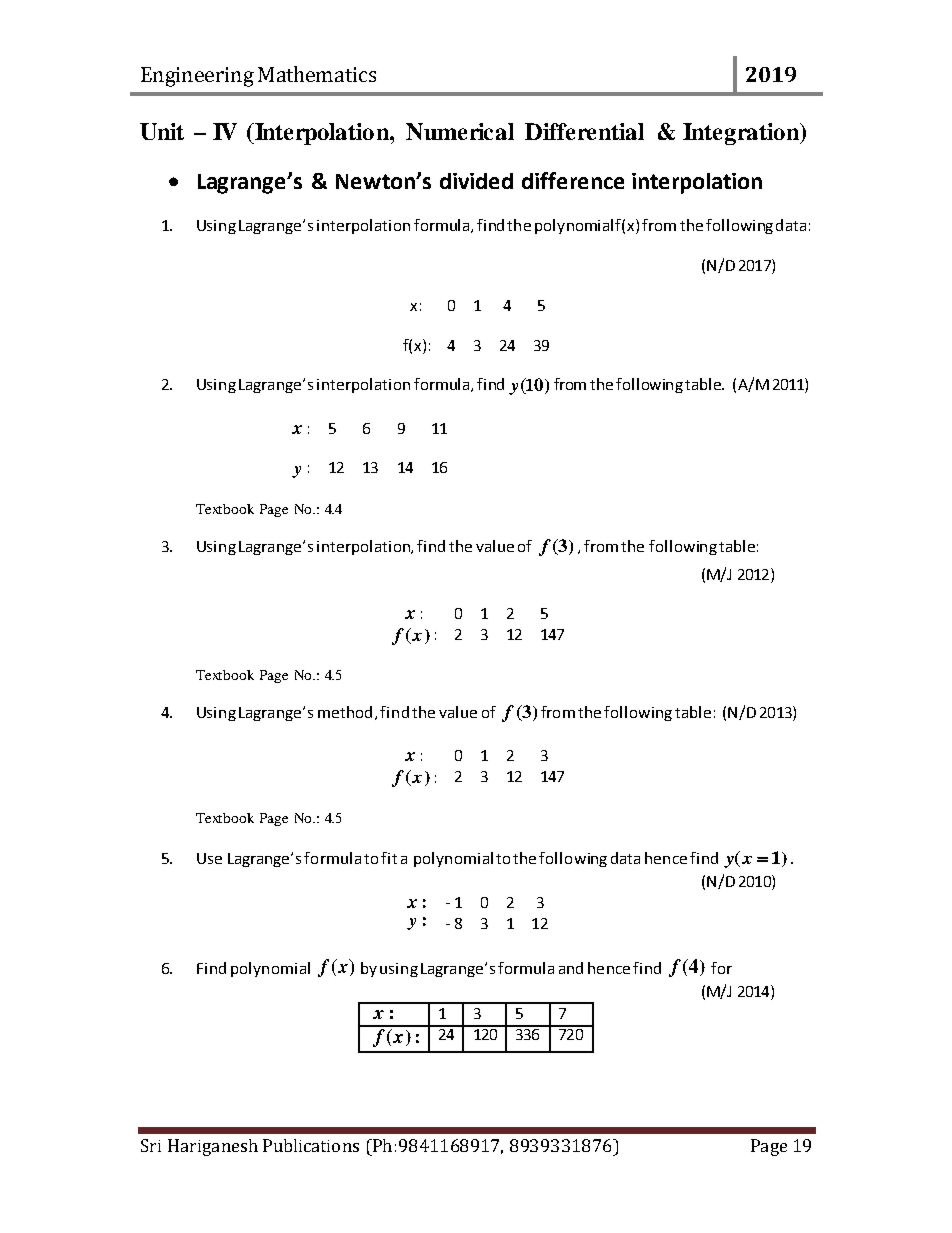 The image size is (952, 1233). What do you see at coordinates (317, 74) in the image?
I see `Mathematics` at bounding box center [317, 74].
